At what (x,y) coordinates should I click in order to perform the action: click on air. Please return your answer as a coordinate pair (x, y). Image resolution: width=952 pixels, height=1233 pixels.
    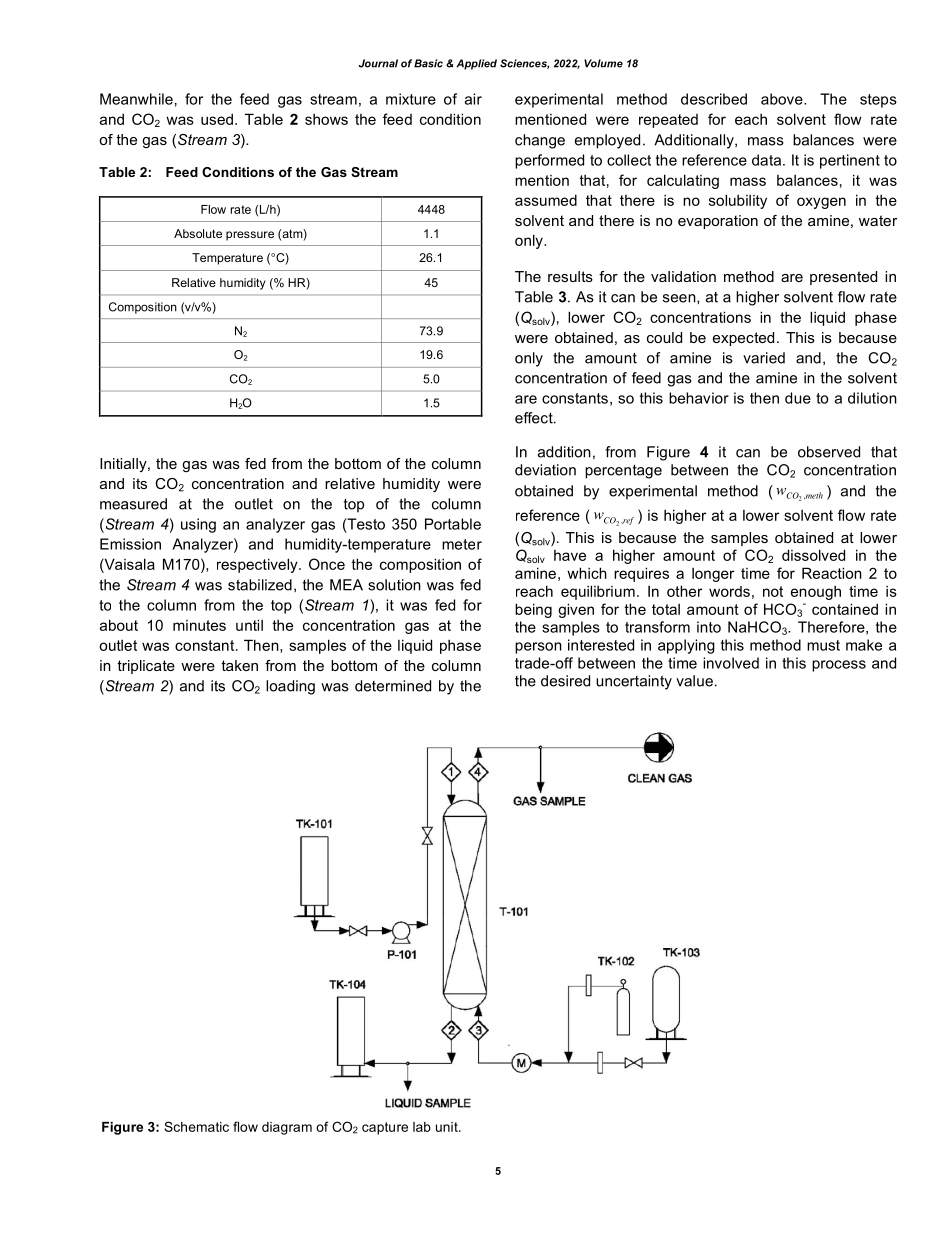
    Looking at the image, I should click on (473, 99).
